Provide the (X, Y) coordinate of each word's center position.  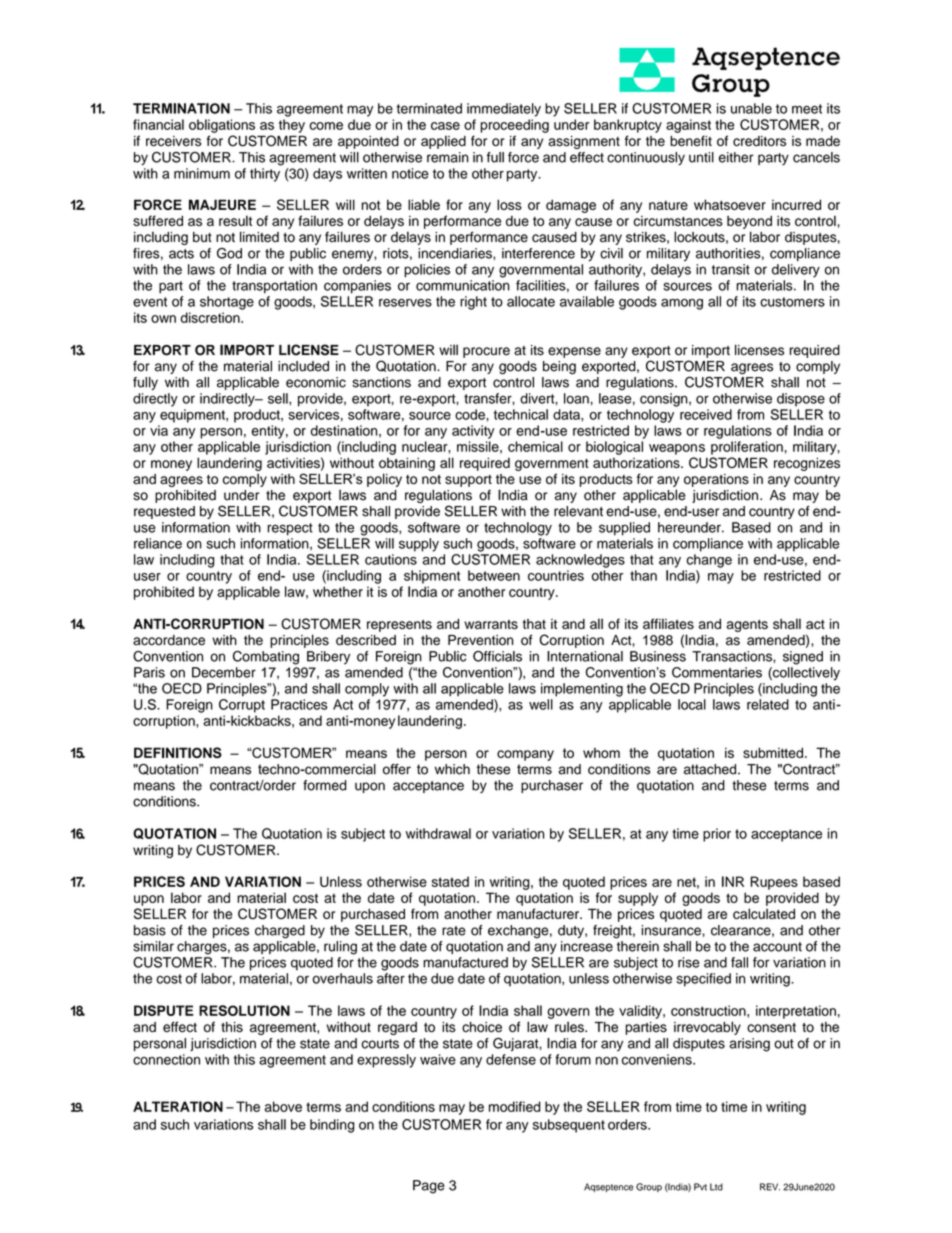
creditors (759, 141)
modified (515, 1106)
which (452, 769)
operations (716, 480)
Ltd (716, 1187)
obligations (222, 126)
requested (164, 512)
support (468, 481)
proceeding (514, 126)
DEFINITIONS (178, 752)
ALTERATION (178, 1106)
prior (717, 835)
